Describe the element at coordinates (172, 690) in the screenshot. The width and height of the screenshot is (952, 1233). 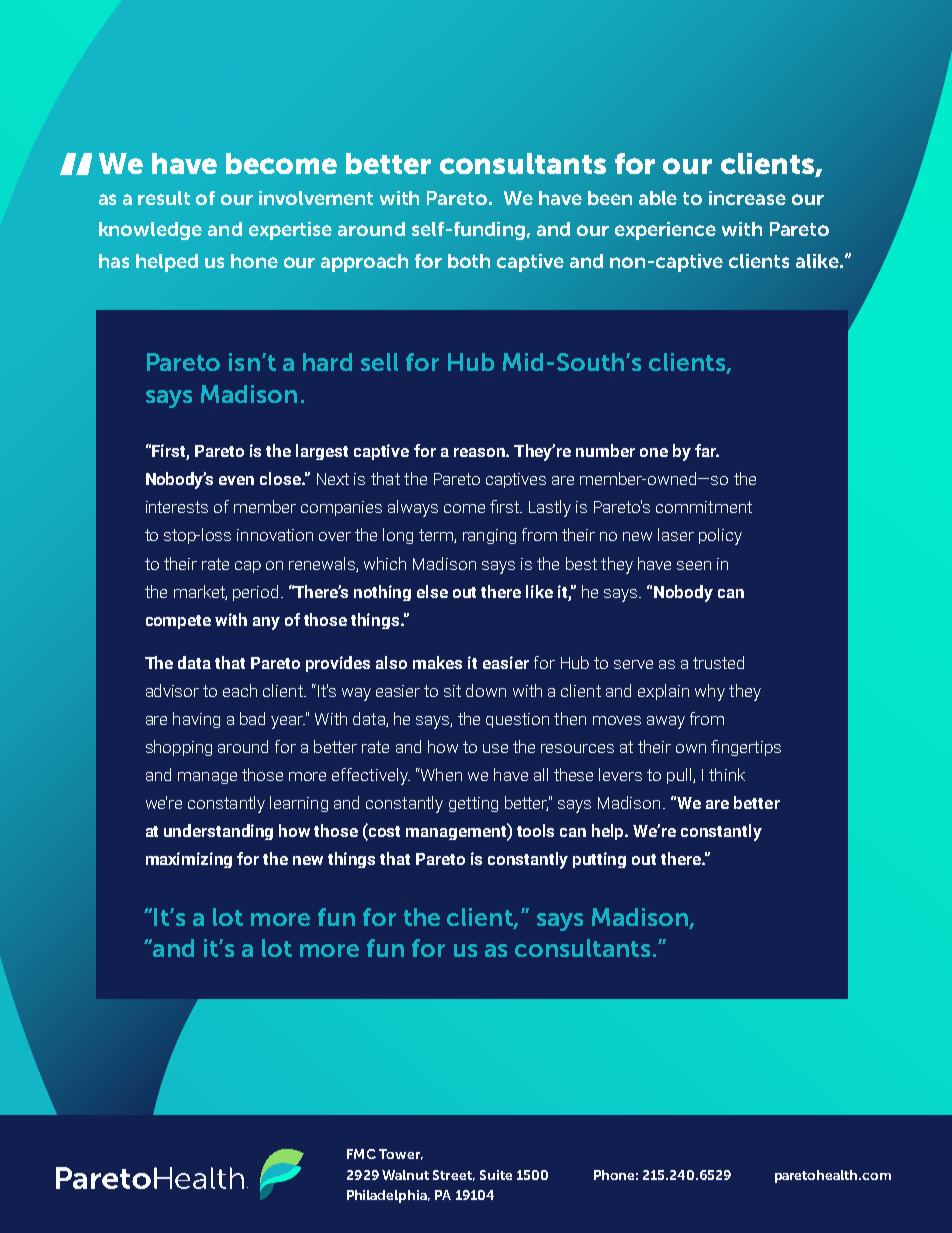
I see `advisor` at that location.
